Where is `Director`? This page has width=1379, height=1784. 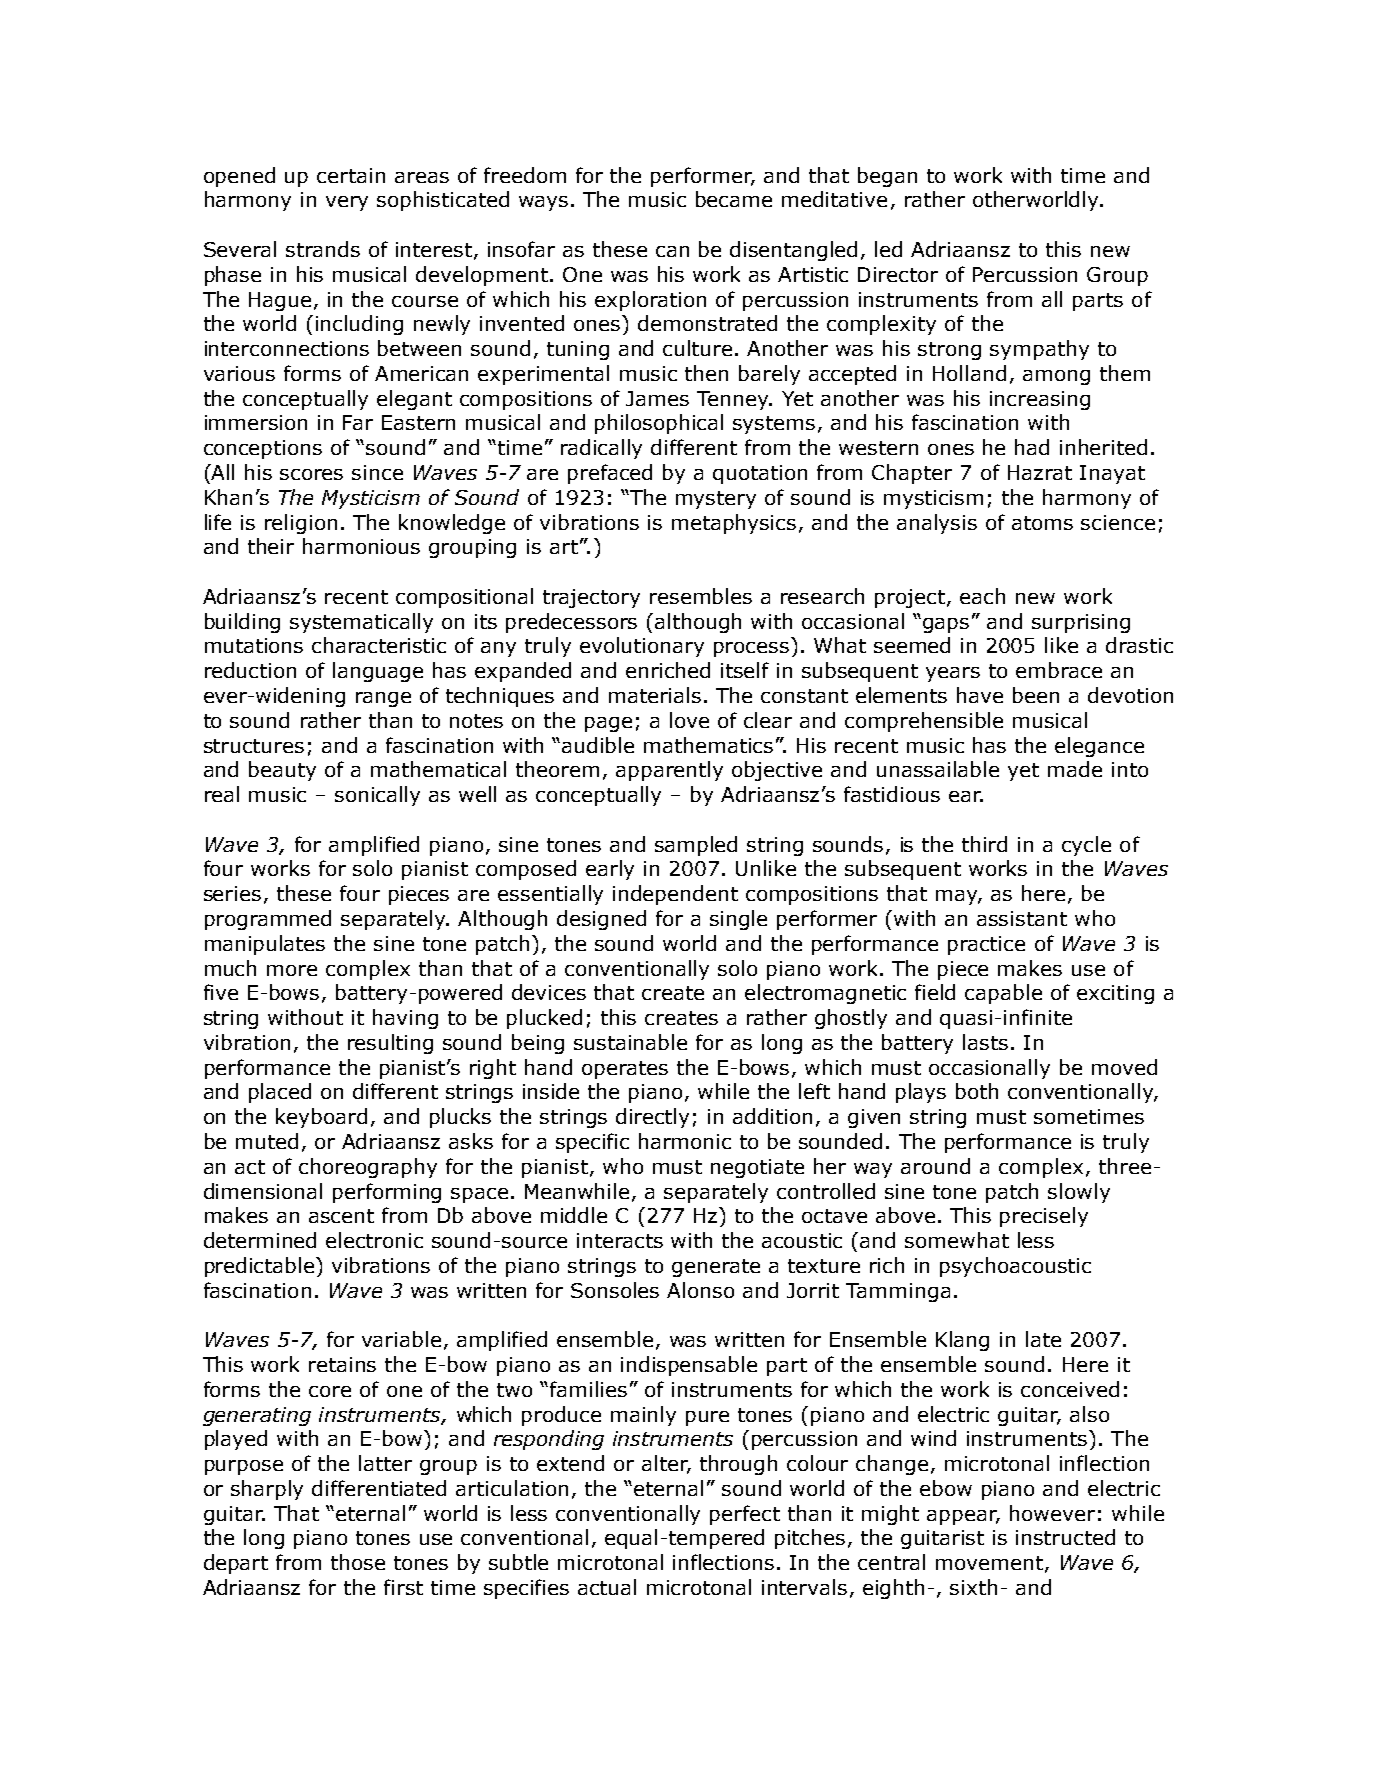 Director is located at coordinates (898, 274).
